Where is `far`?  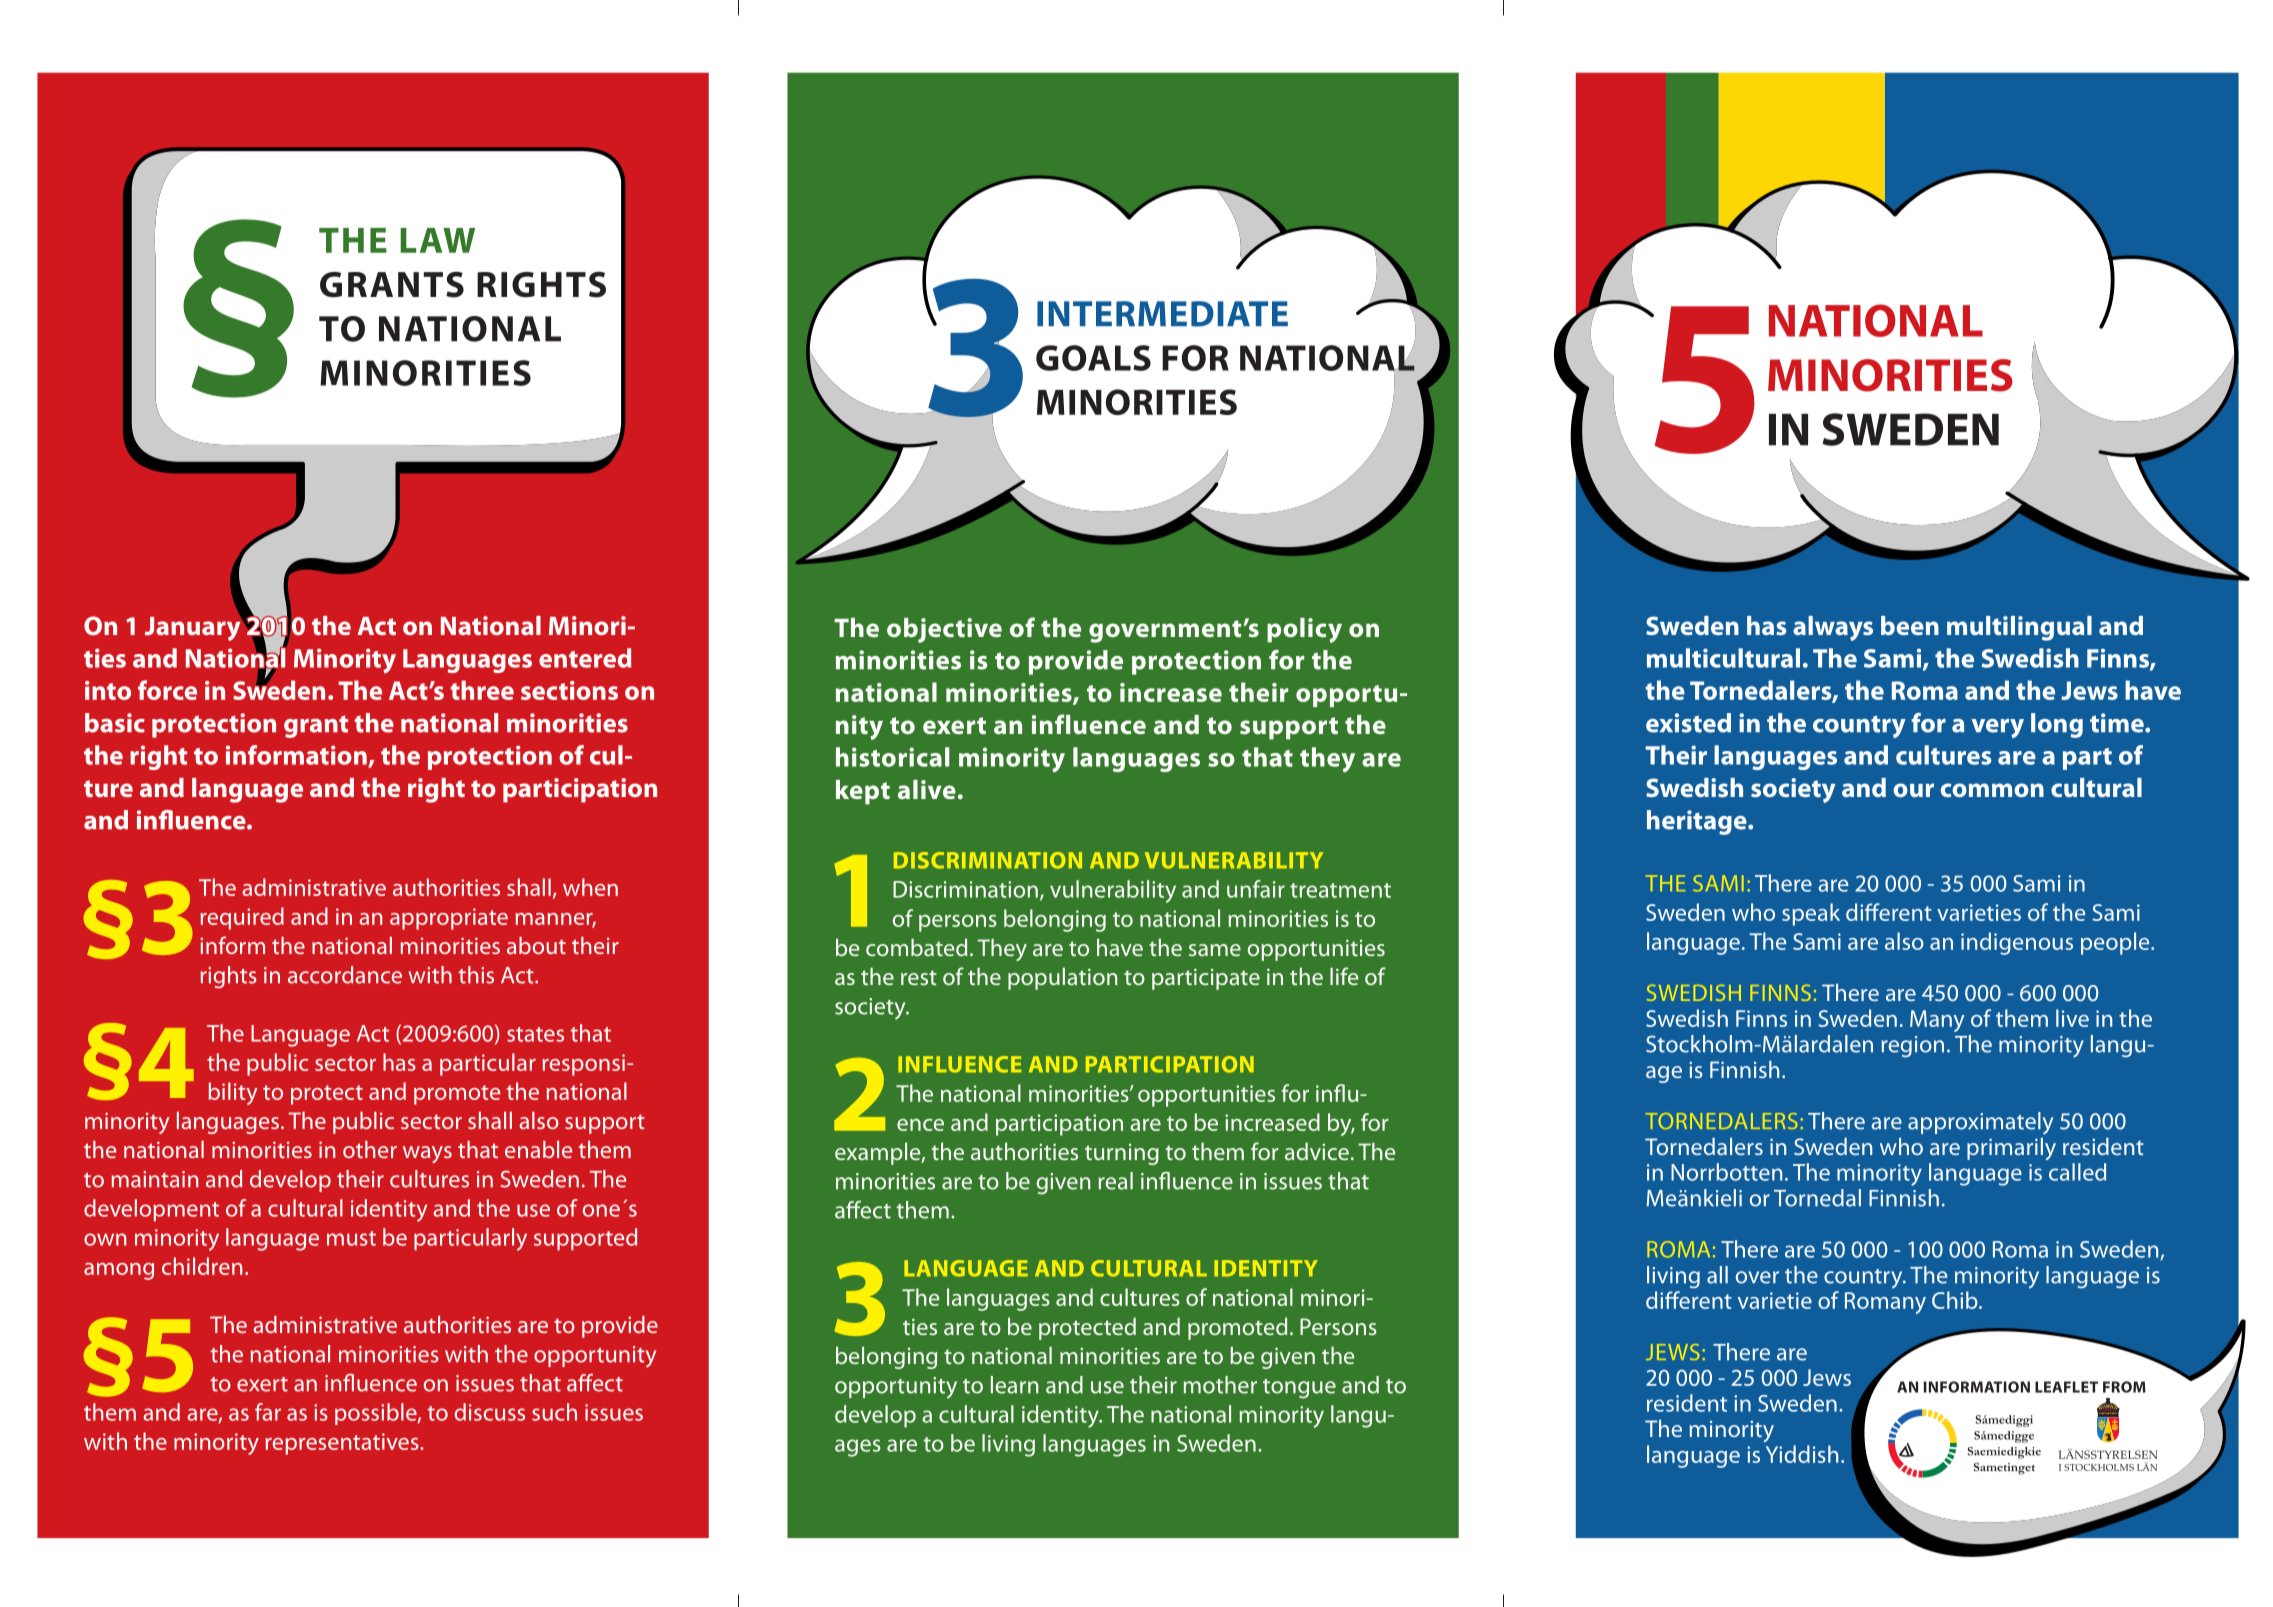
far is located at coordinates (268, 1412).
